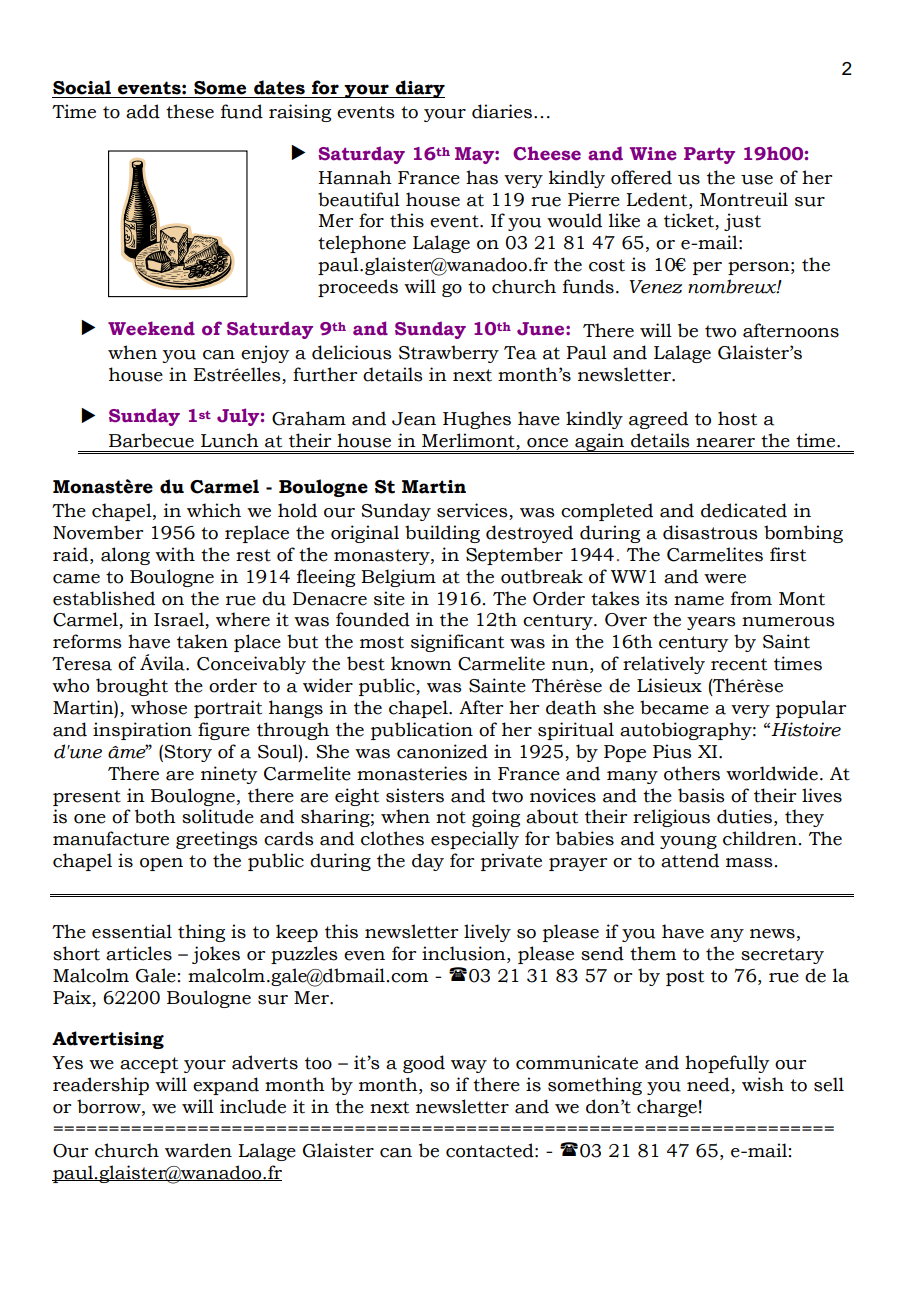  Describe the element at coordinates (419, 89) in the document. I see `diary` at that location.
